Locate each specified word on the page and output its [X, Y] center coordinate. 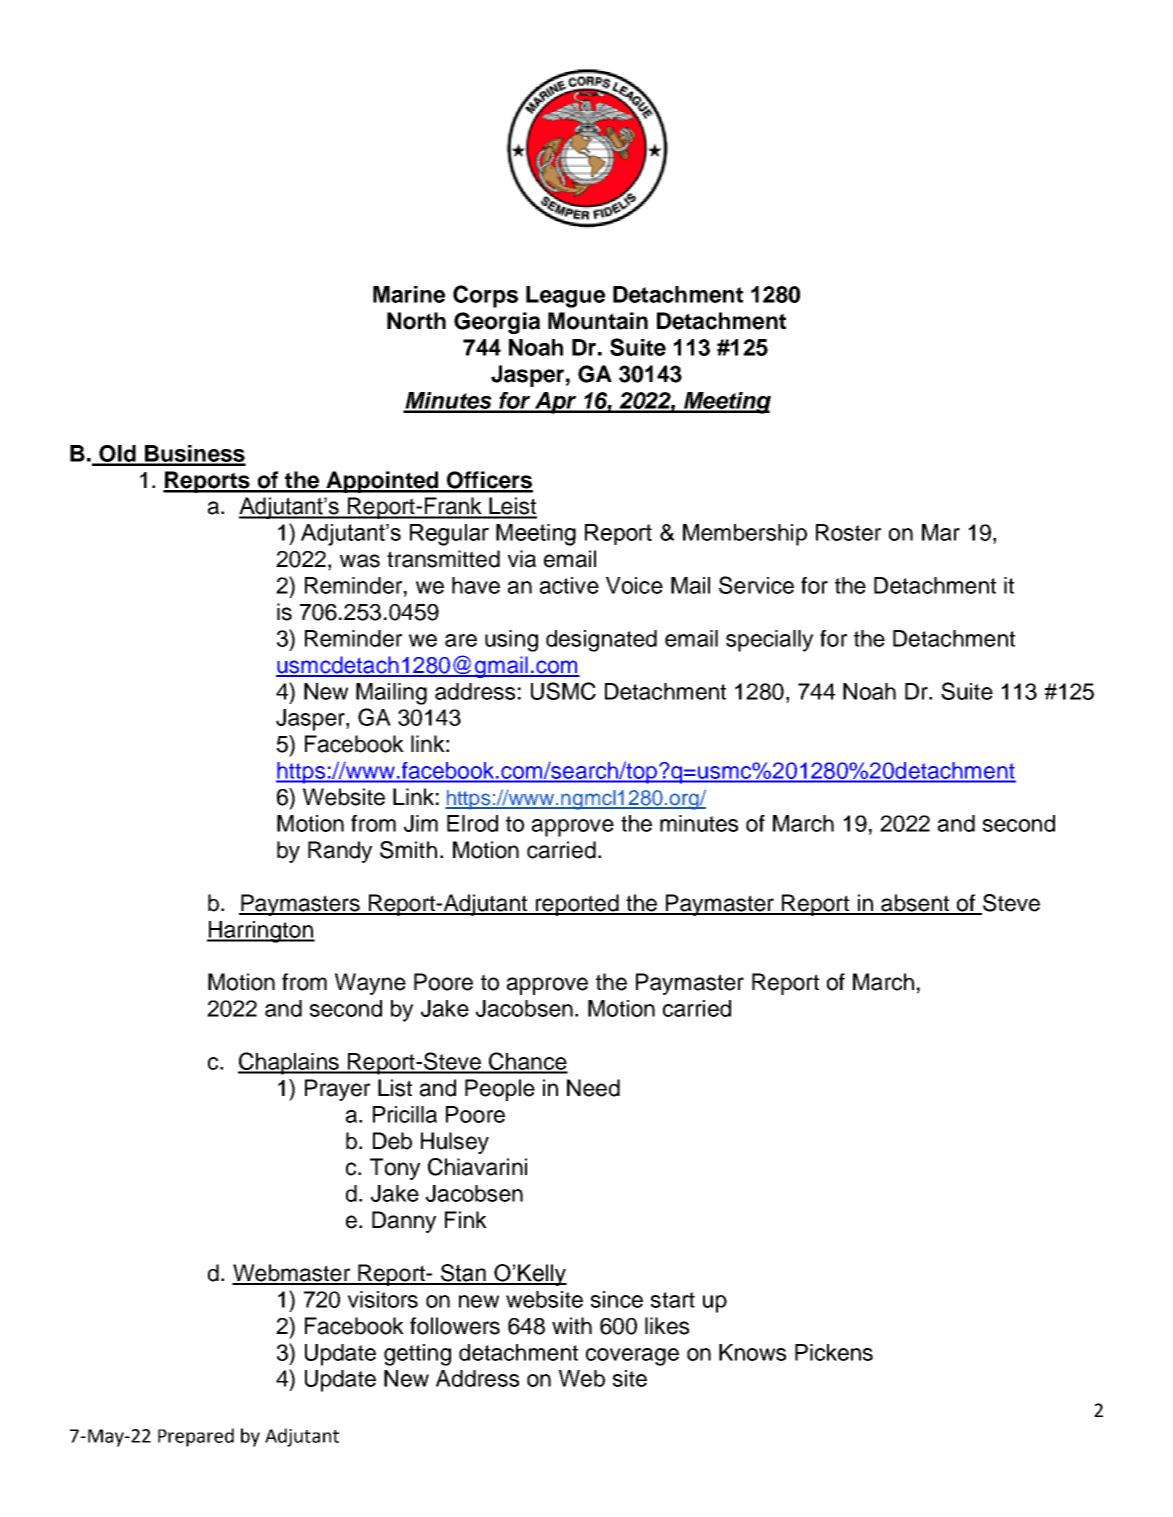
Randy [340, 852]
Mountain [598, 321]
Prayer [337, 1090]
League [565, 297]
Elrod [472, 823]
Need [593, 1088]
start [673, 1300]
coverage [632, 1357]
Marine [409, 294]
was [360, 561]
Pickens [834, 1352]
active [569, 585]
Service [756, 585]
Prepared [196, 1437]
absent [915, 904]
